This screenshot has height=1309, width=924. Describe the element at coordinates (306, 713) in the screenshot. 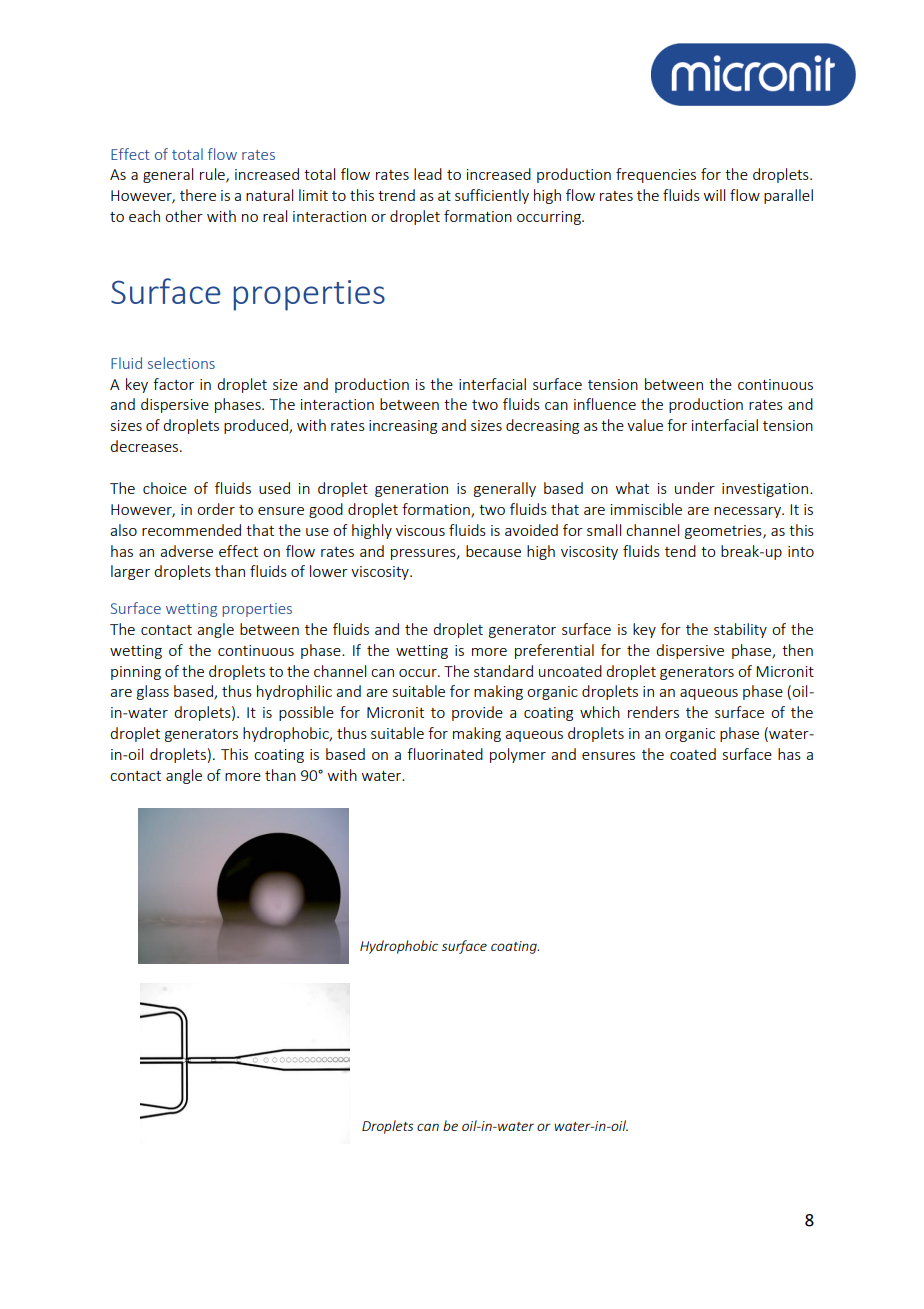

I see `possible` at that location.
